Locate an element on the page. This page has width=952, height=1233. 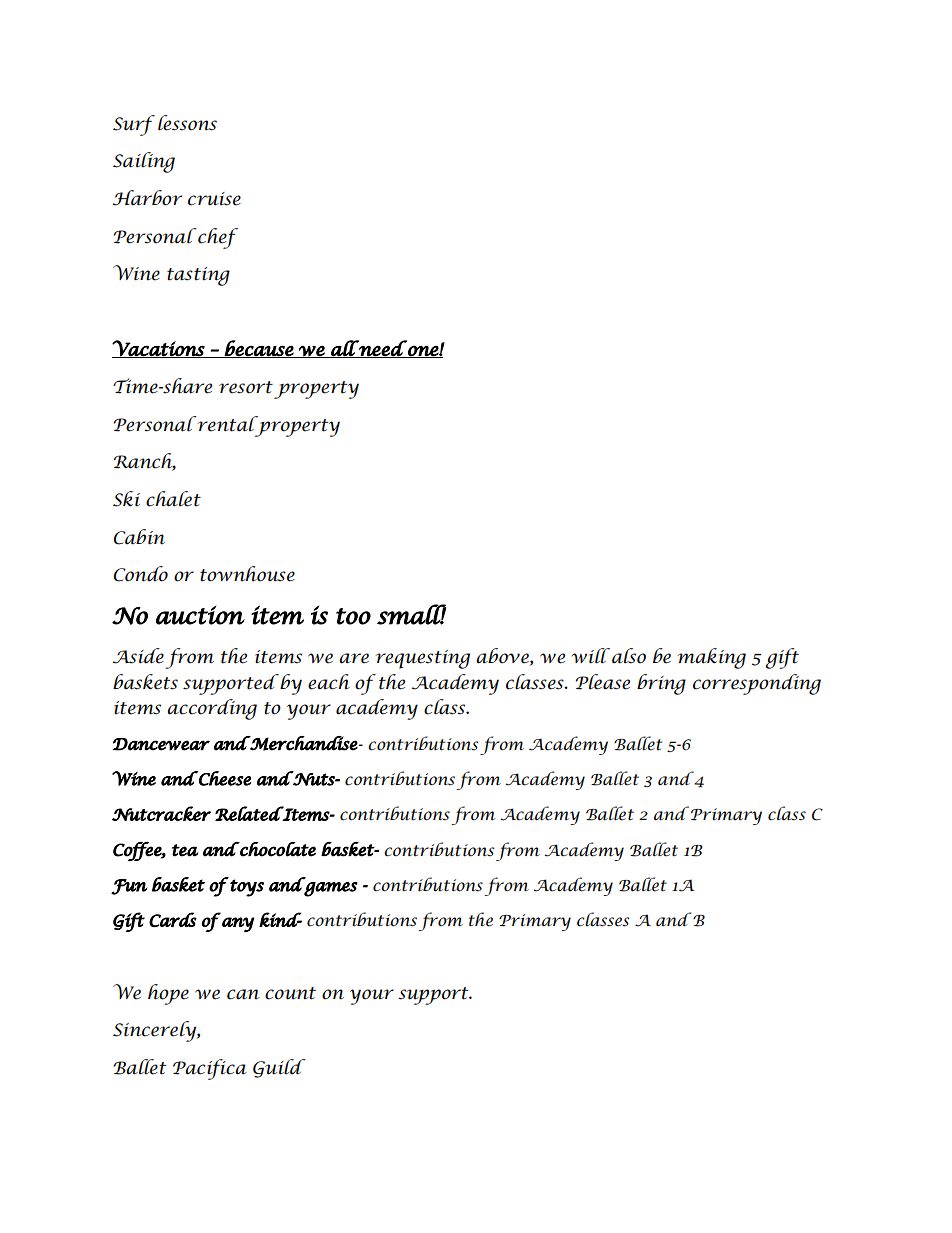
cruise is located at coordinates (214, 199).
